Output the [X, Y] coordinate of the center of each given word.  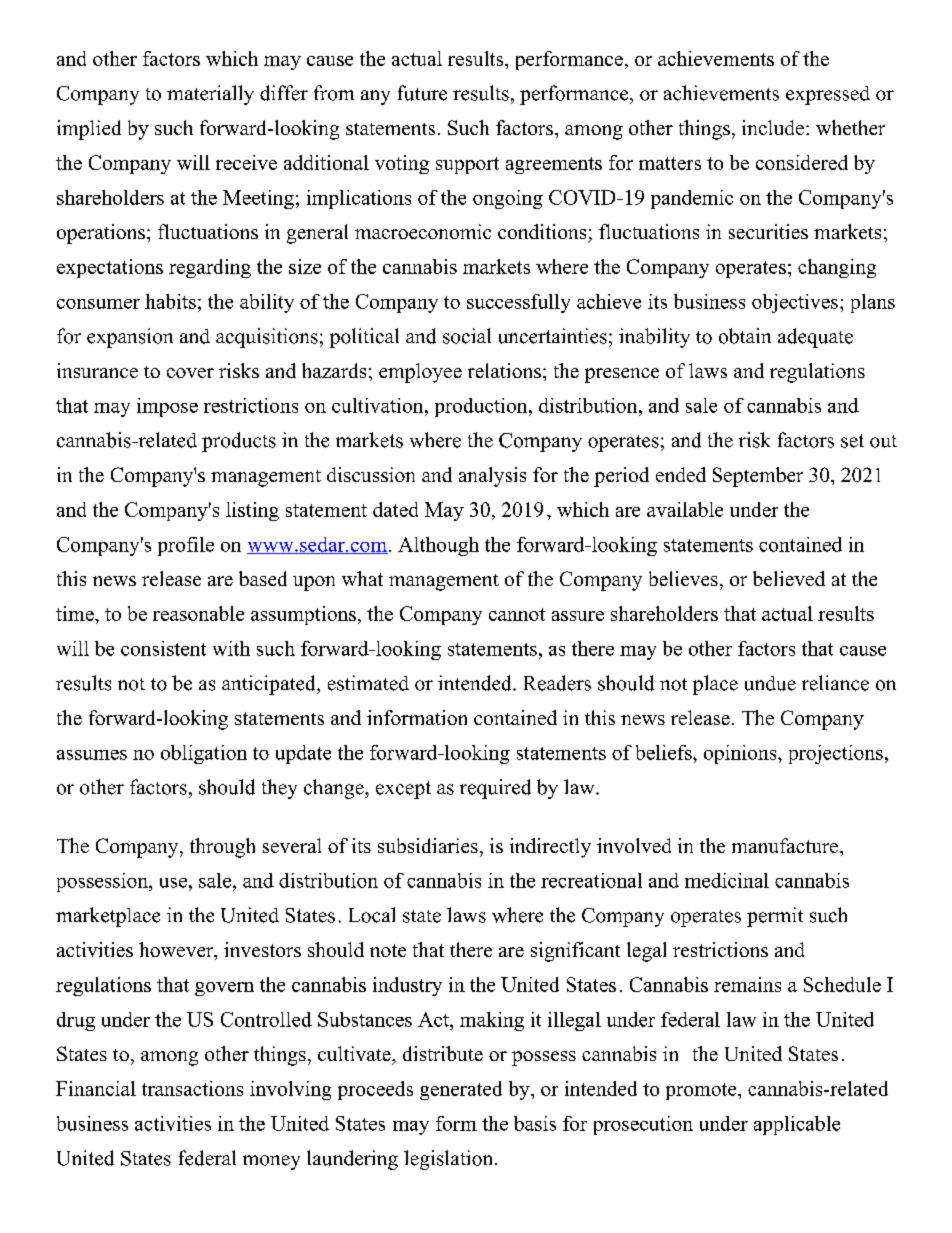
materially [210, 95]
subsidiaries [428, 845]
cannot [517, 614]
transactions [192, 1088]
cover [190, 373]
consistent [163, 648]
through [222, 848]
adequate [815, 338]
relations [504, 370]
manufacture [786, 845]
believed [789, 578]
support [467, 165]
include [773, 127]
